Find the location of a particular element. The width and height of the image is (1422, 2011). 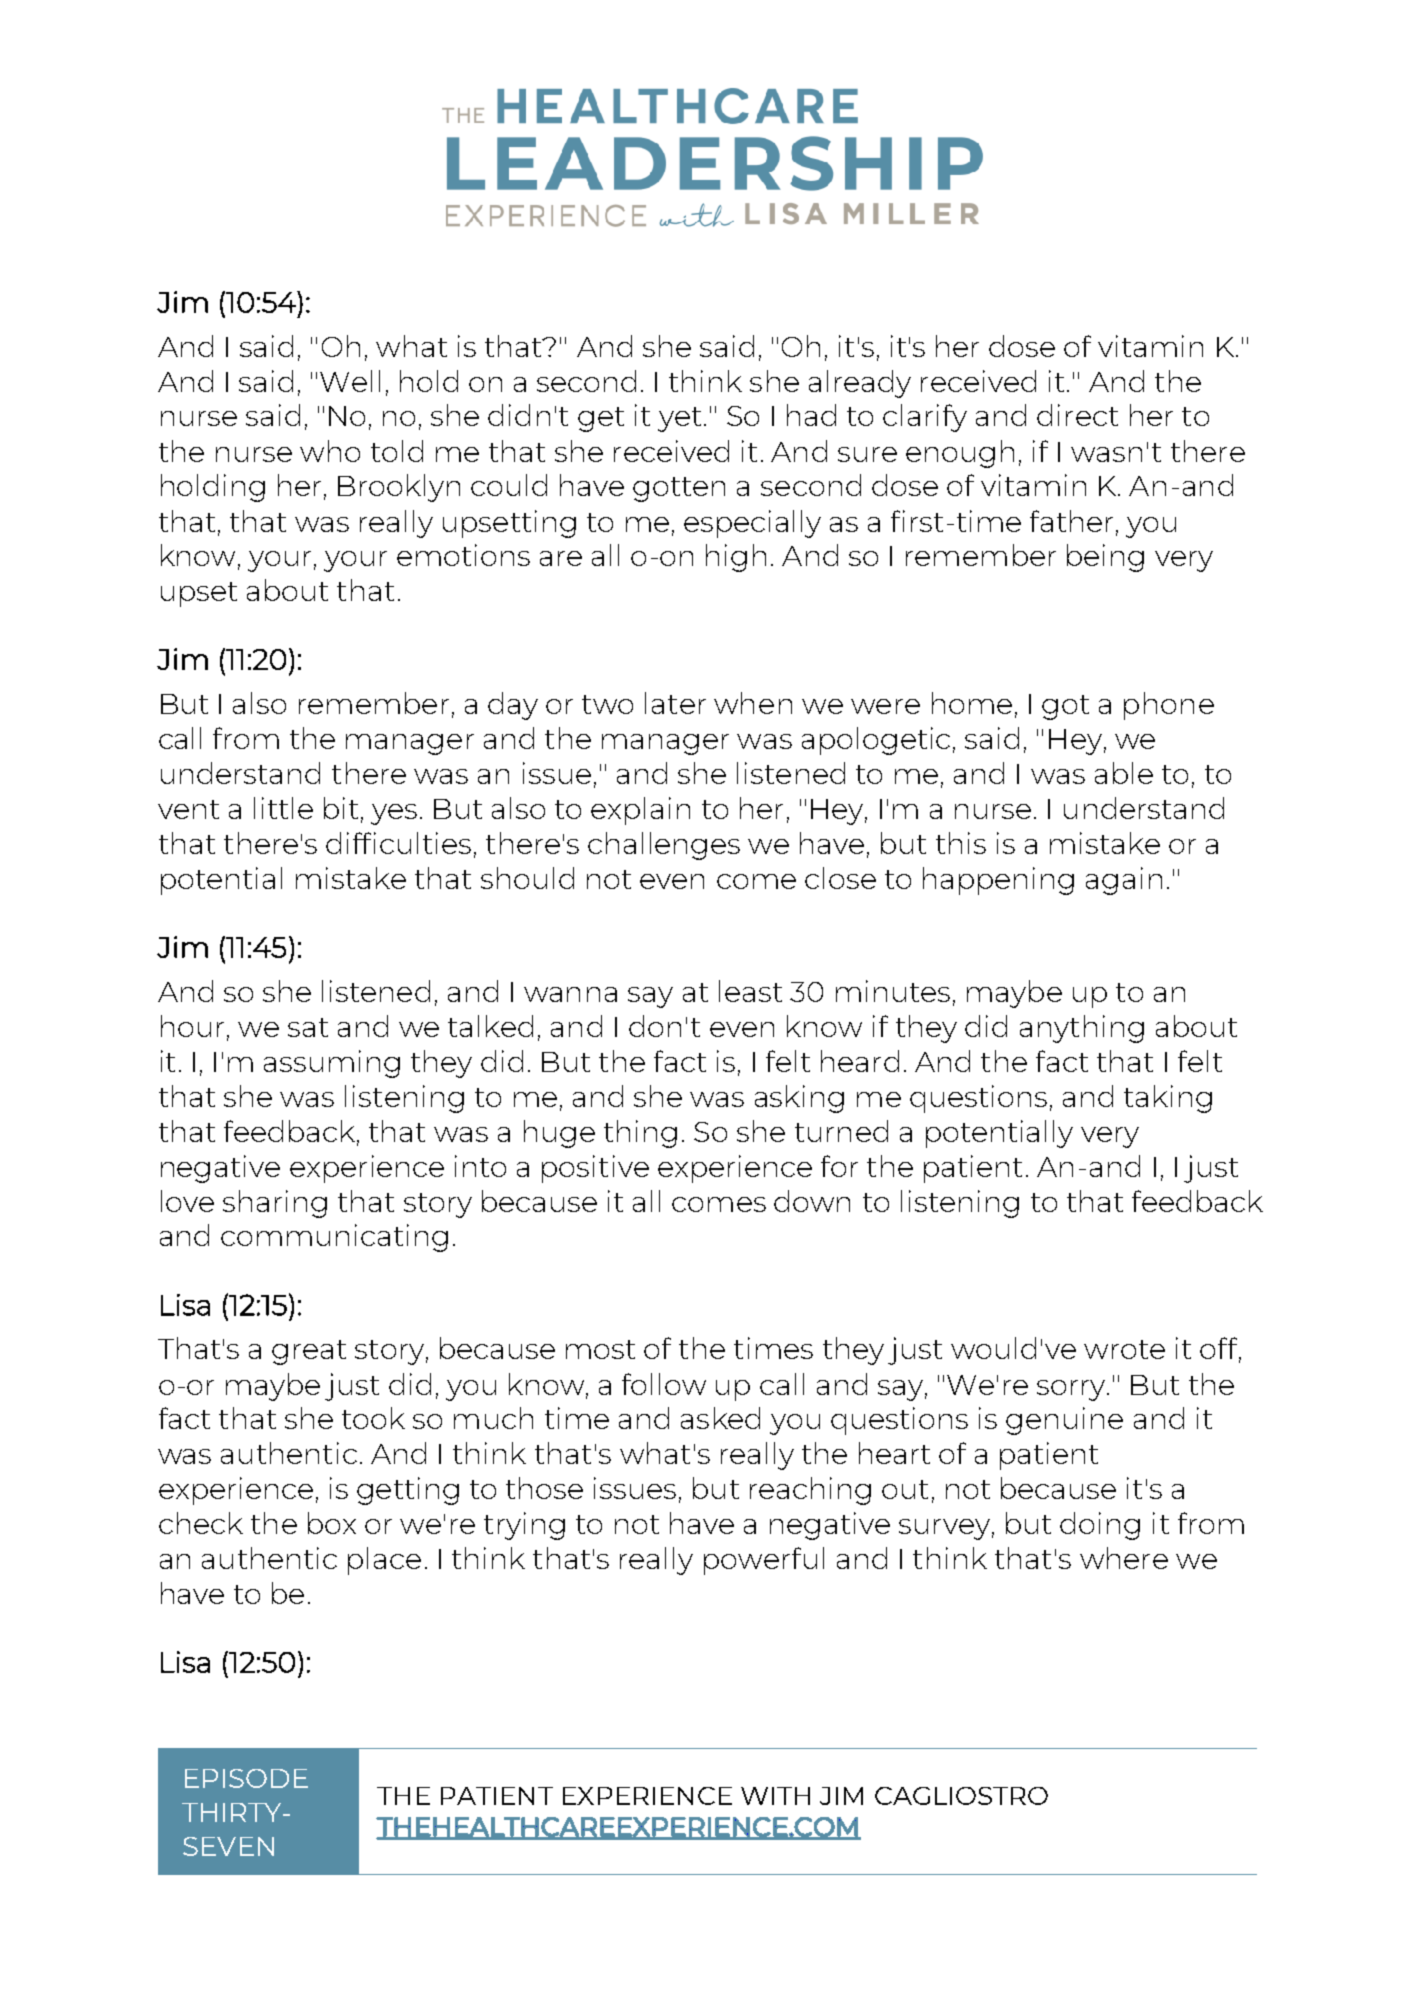

assuming is located at coordinates (332, 1064).
